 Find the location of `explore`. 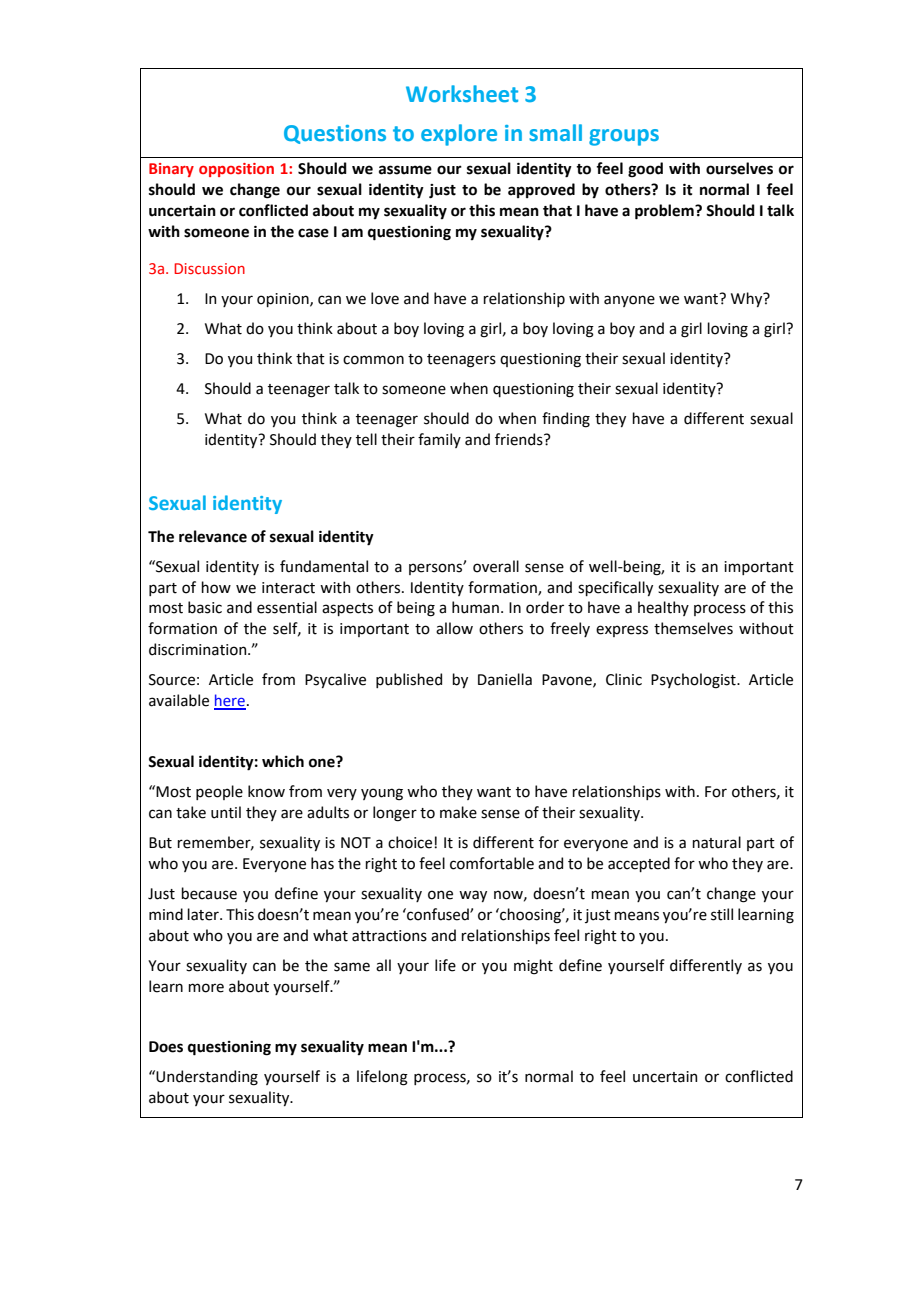

explore is located at coordinates (459, 135).
